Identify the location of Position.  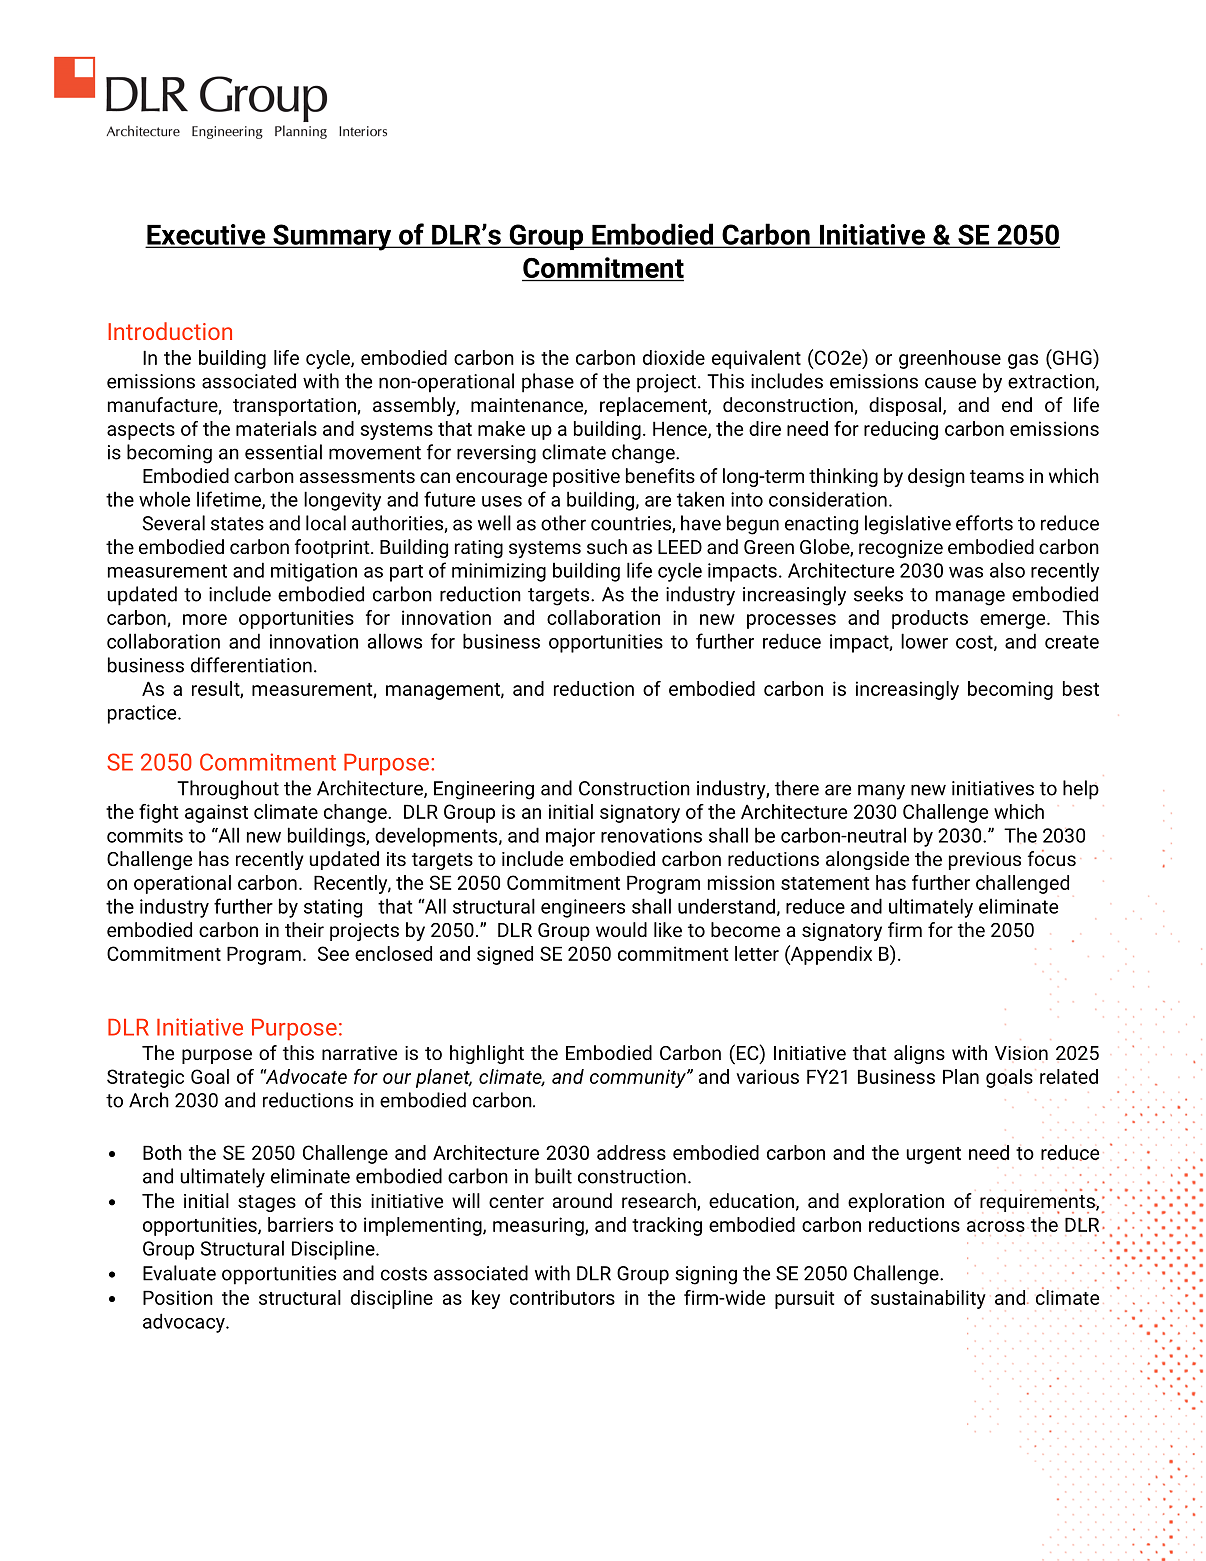
(178, 1297).
